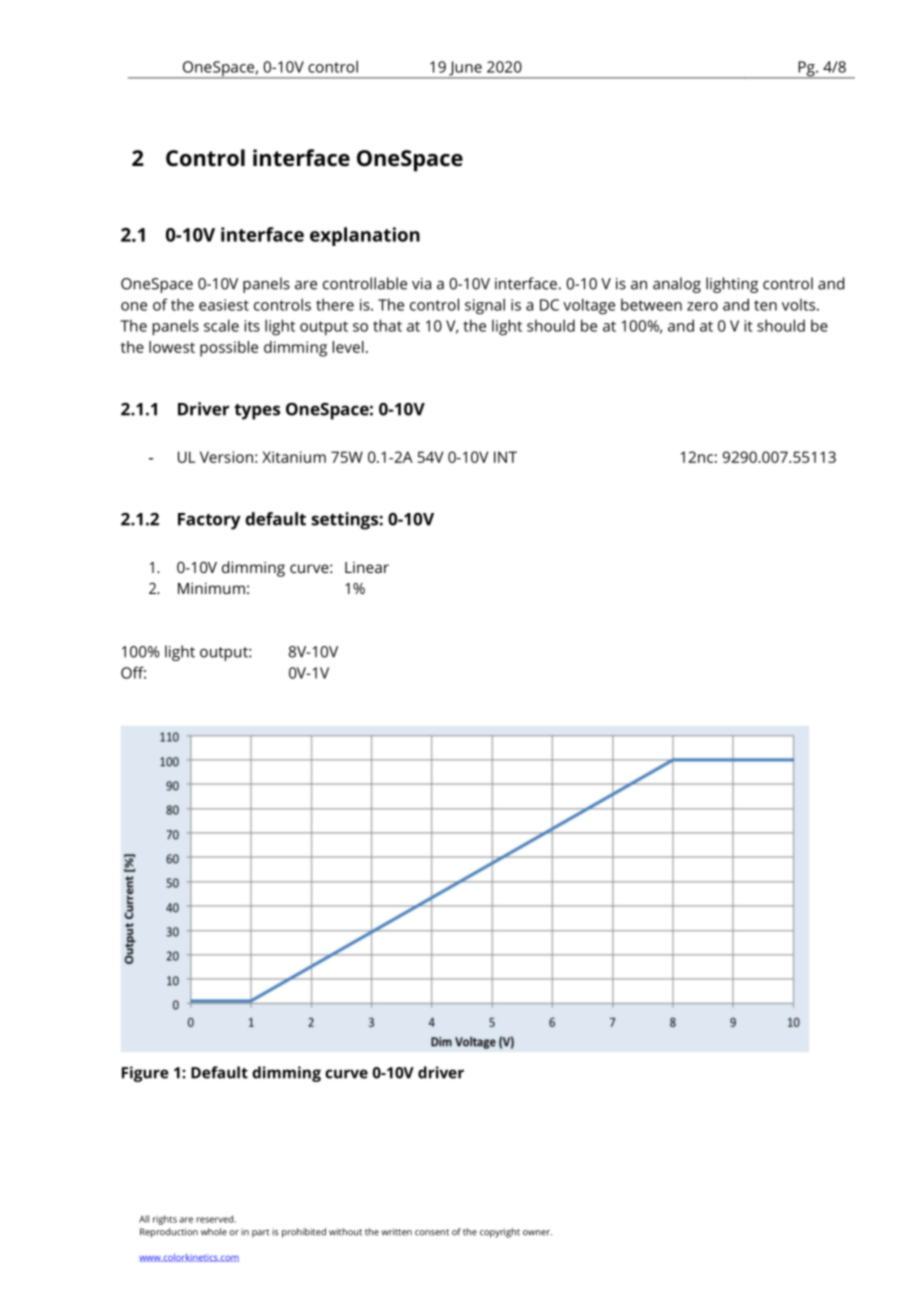  Describe the element at coordinates (224, 305) in the image. I see `easiest` at that location.
